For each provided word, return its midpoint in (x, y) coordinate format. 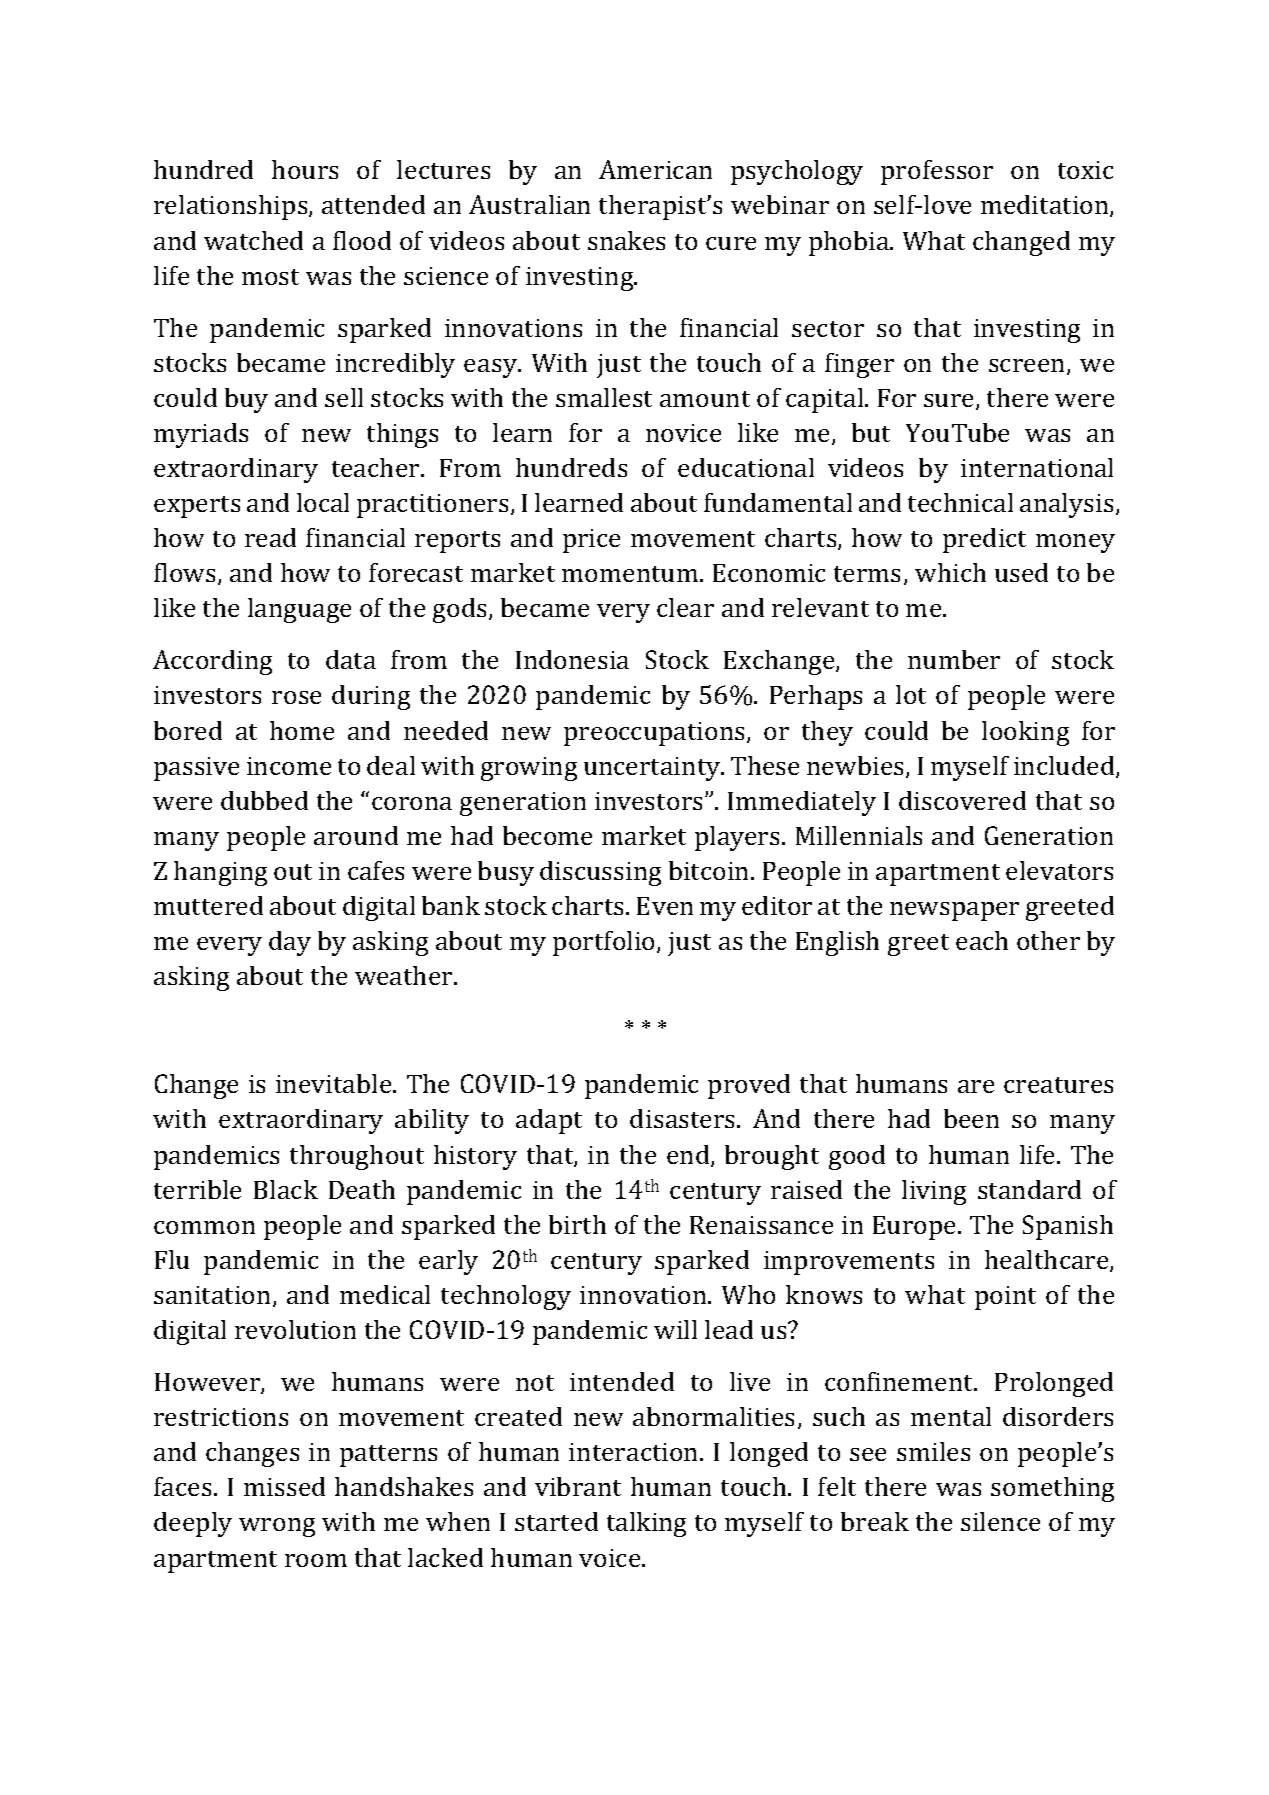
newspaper (954, 911)
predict (984, 540)
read (270, 537)
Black (286, 1189)
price (591, 541)
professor (937, 172)
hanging (220, 873)
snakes (626, 240)
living (934, 1192)
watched (253, 240)
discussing (600, 873)
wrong (277, 1527)
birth (577, 1224)
